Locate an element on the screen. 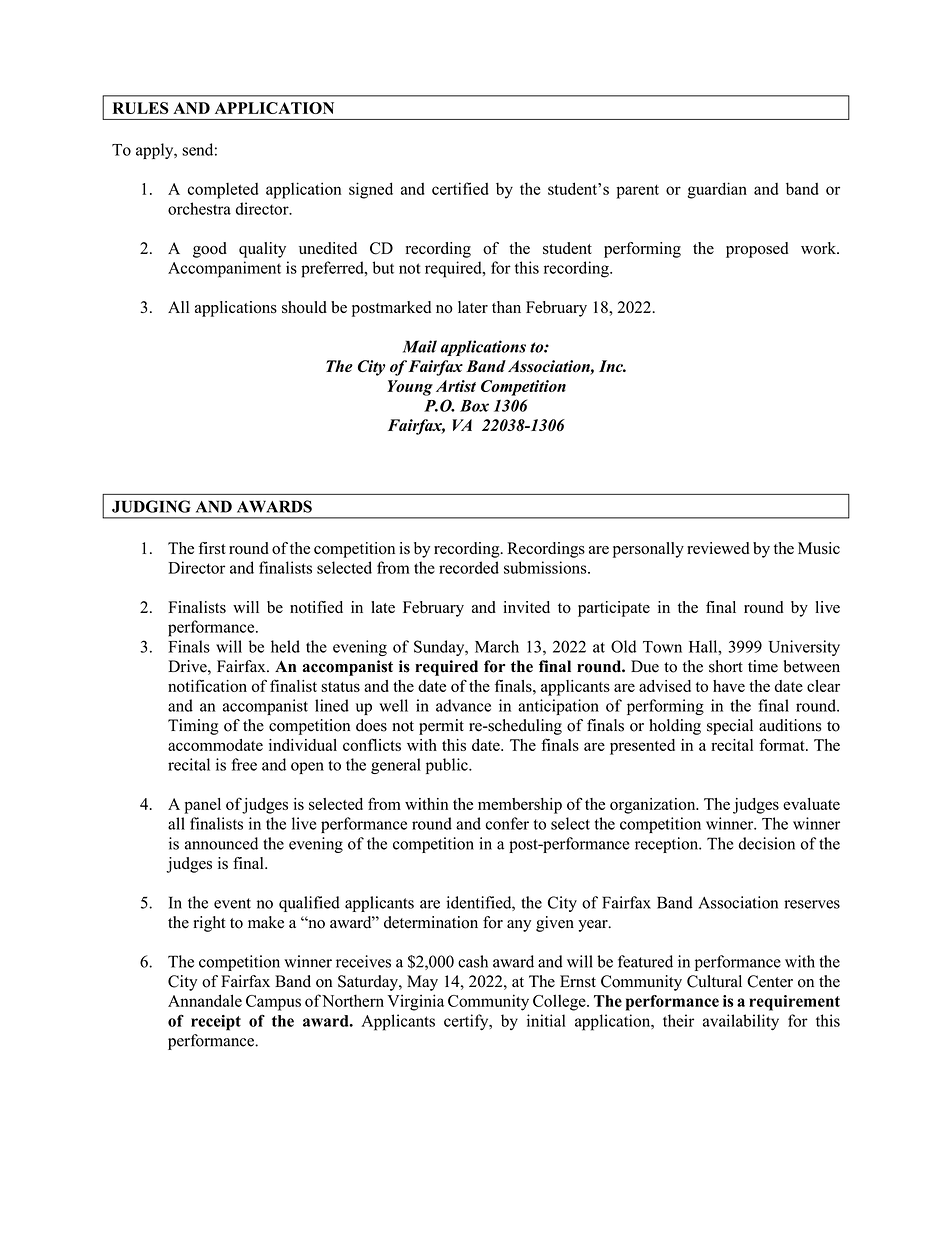  reviewed is located at coordinates (718, 548).
